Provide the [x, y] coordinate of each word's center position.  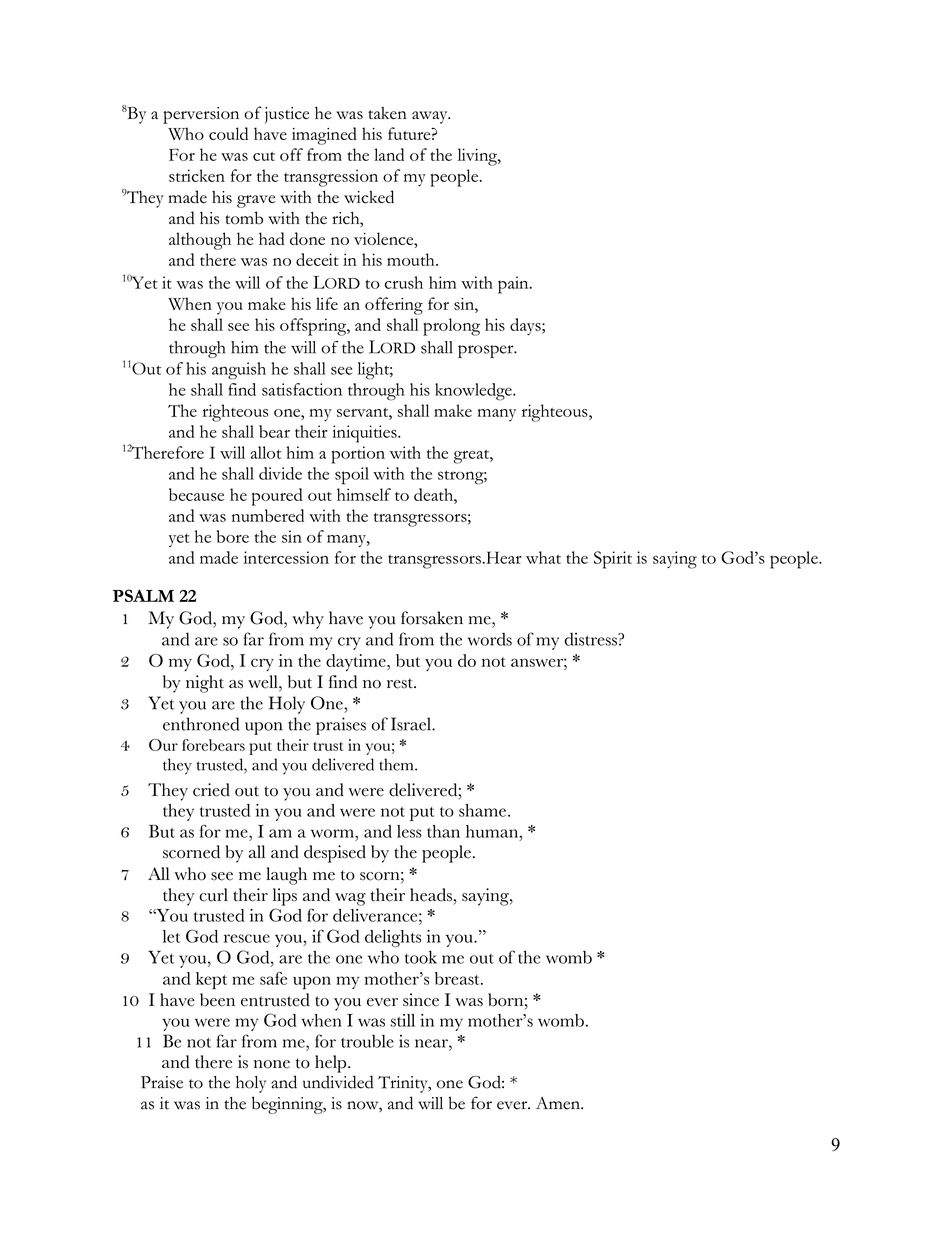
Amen [559, 1103]
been [217, 1000]
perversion [201, 115]
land [389, 154]
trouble [367, 1041]
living [478, 157]
